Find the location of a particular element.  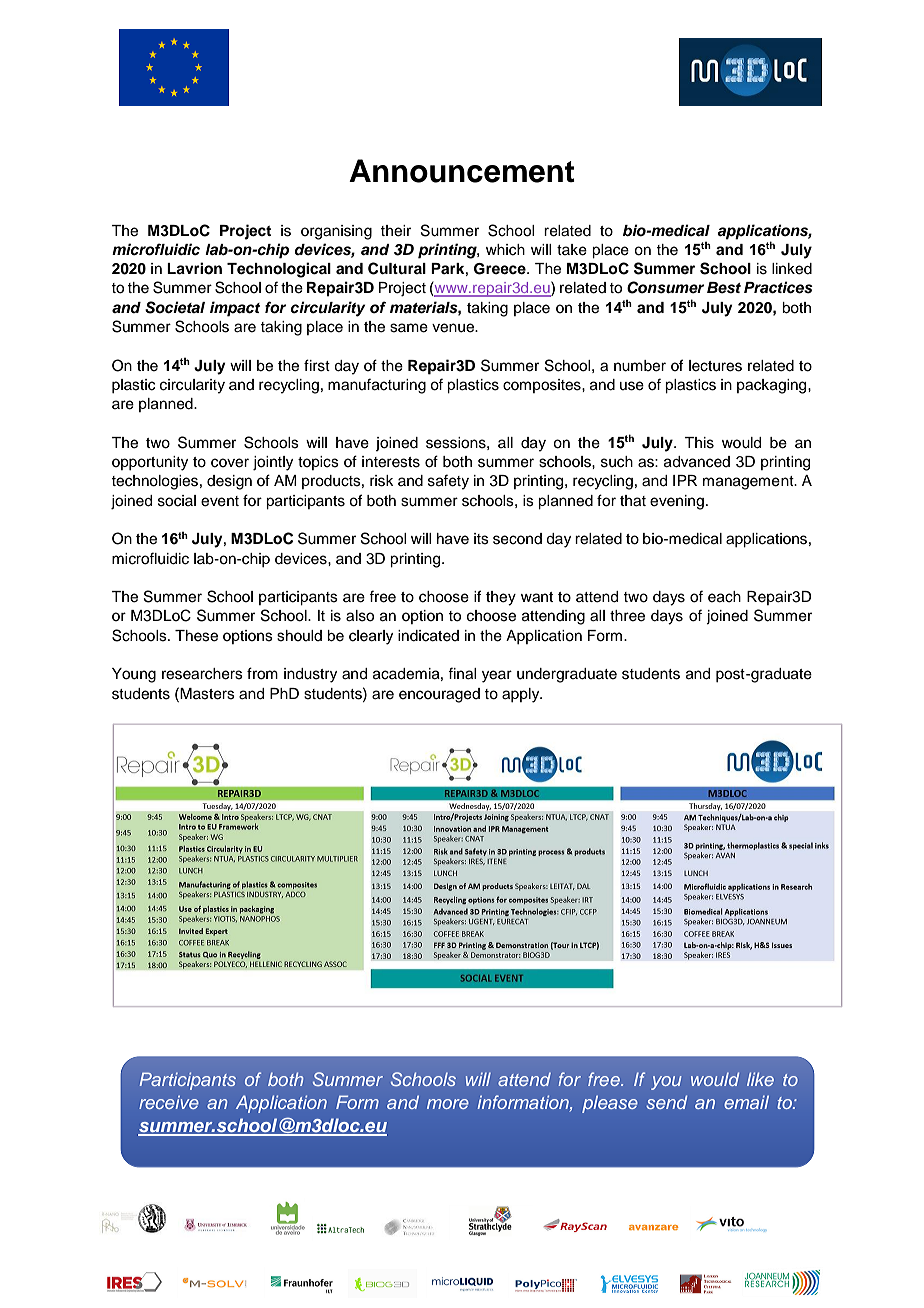

receive is located at coordinates (169, 1102).
